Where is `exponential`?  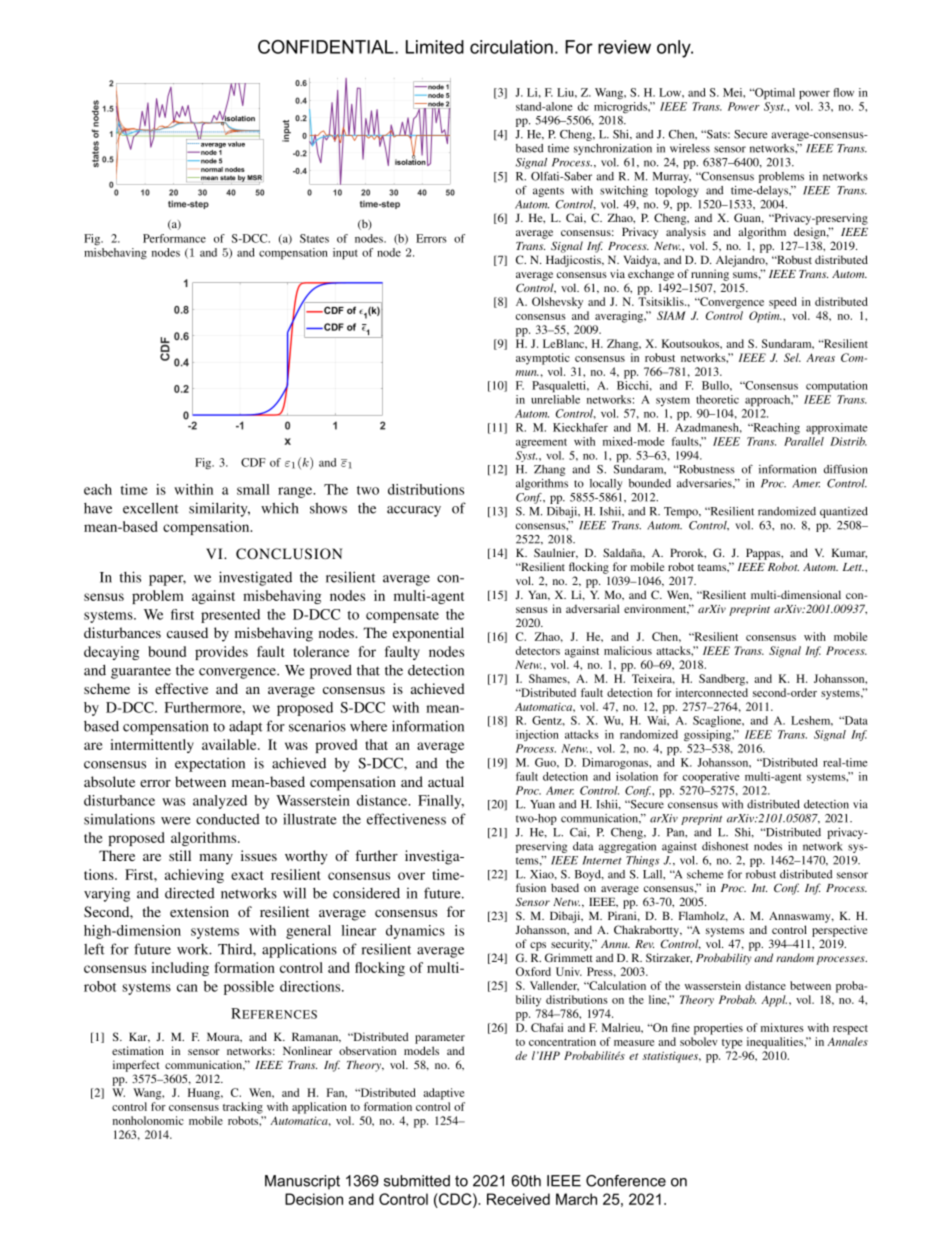
exponential is located at coordinates (428, 634).
